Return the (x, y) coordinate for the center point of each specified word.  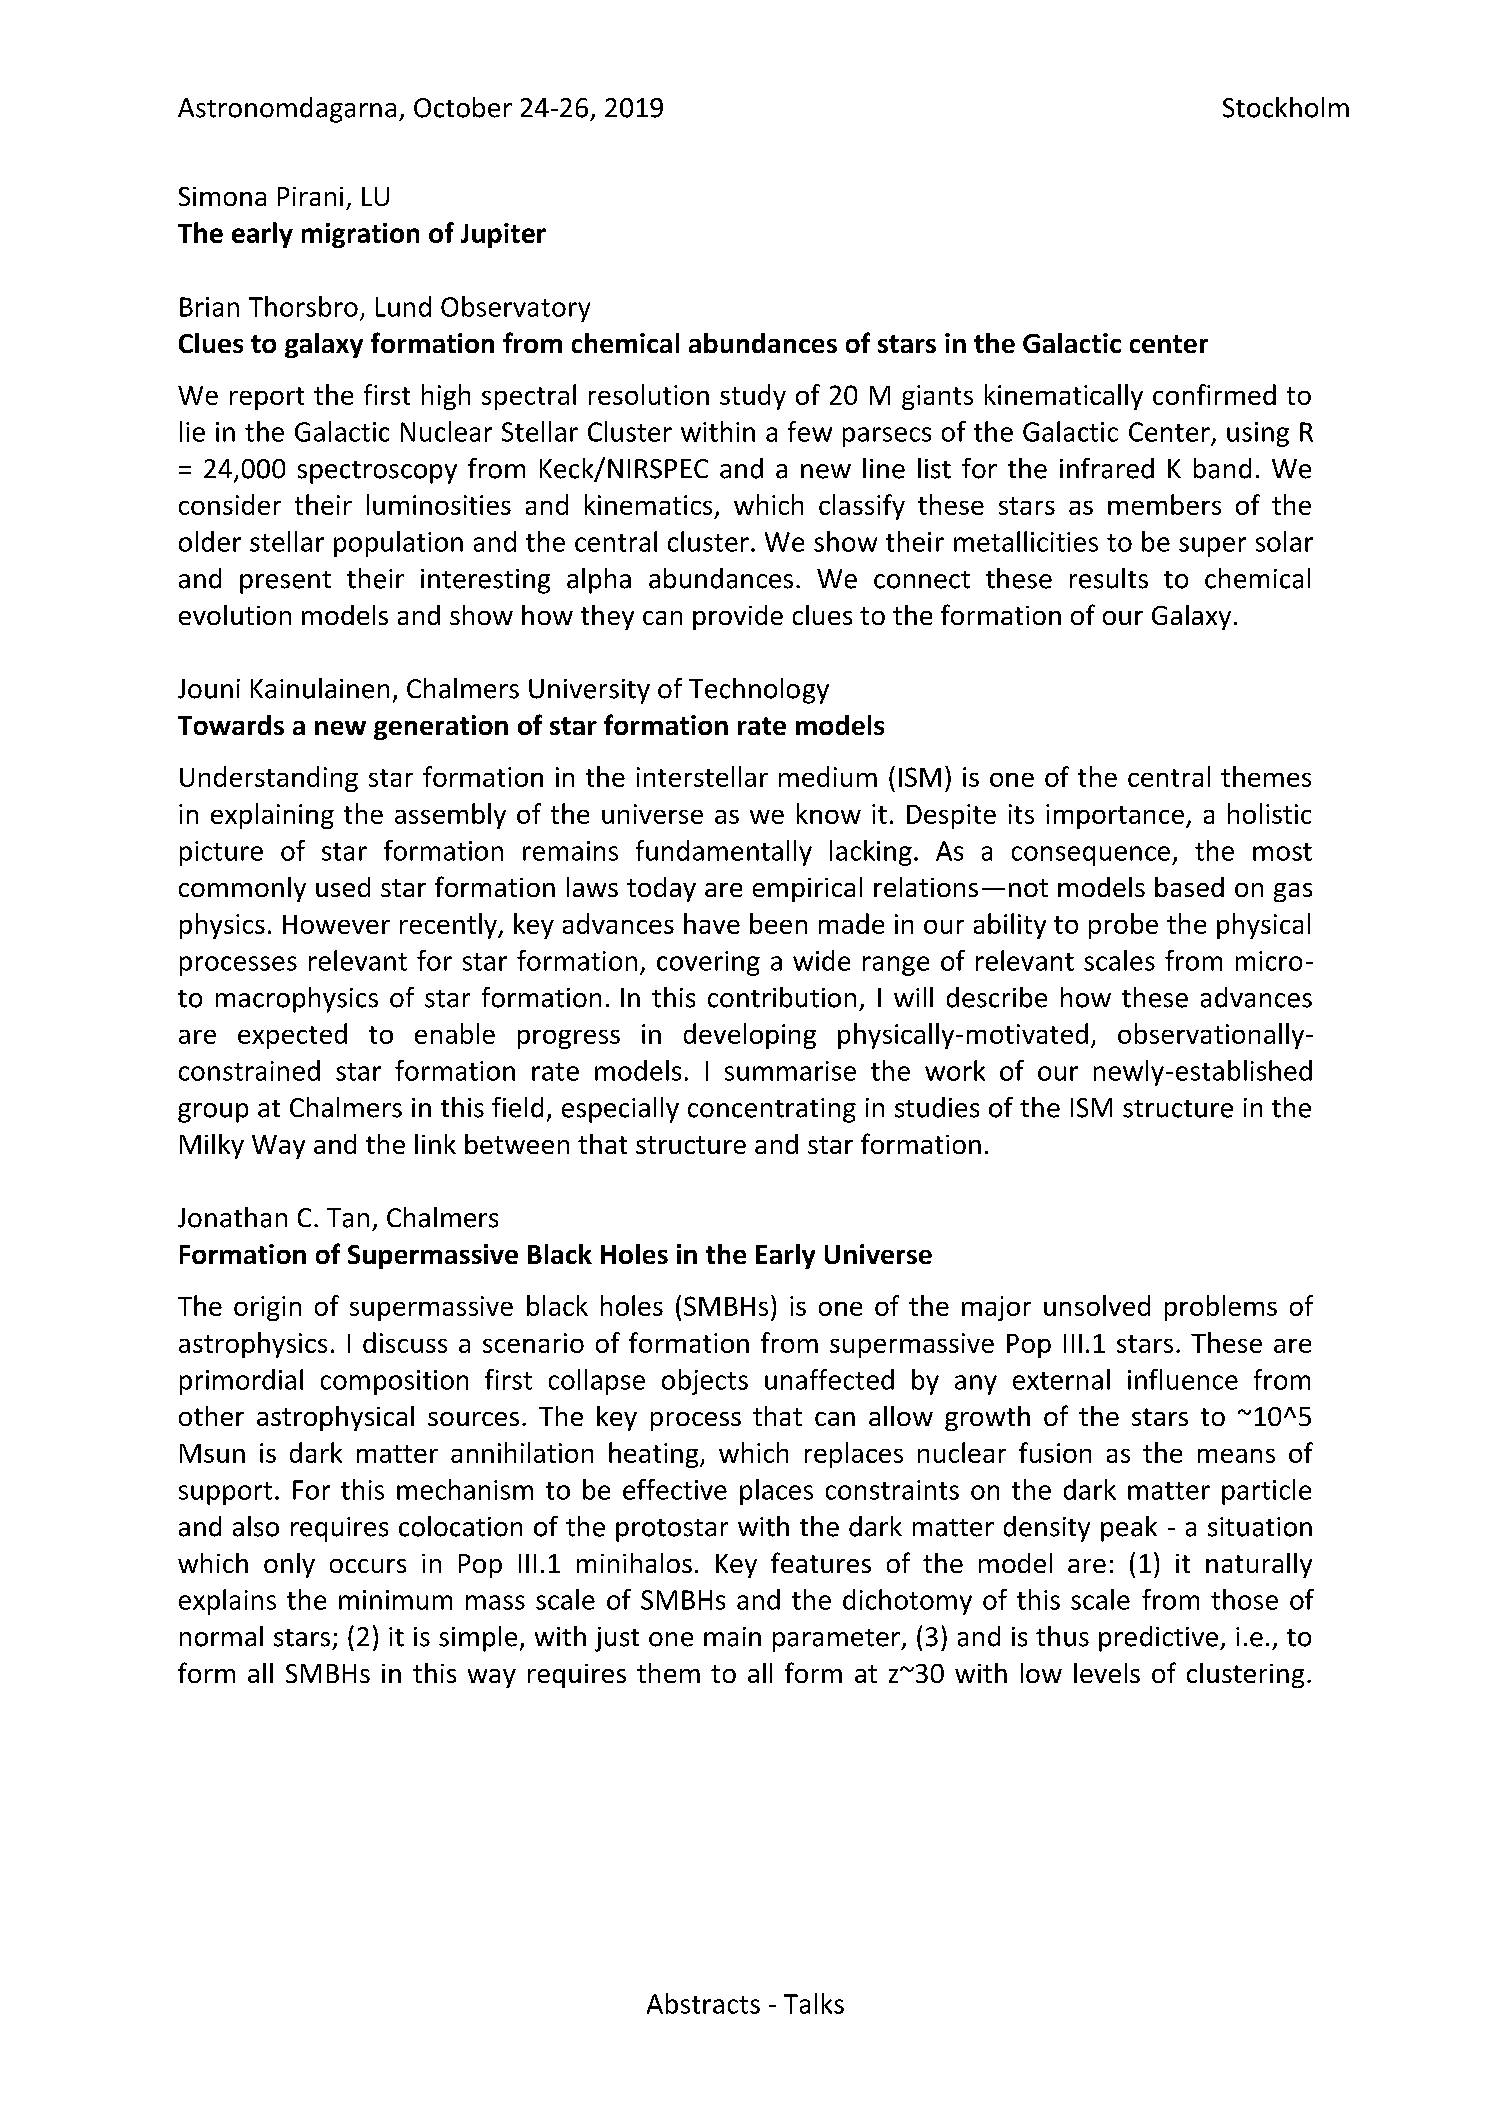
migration (360, 235)
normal (221, 1636)
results (1109, 578)
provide (738, 617)
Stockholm (1286, 107)
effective (675, 1489)
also (256, 1526)
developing (750, 1036)
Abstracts (703, 2003)
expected (292, 1036)
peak (1129, 1529)
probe (1123, 926)
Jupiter (503, 235)
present (285, 582)
